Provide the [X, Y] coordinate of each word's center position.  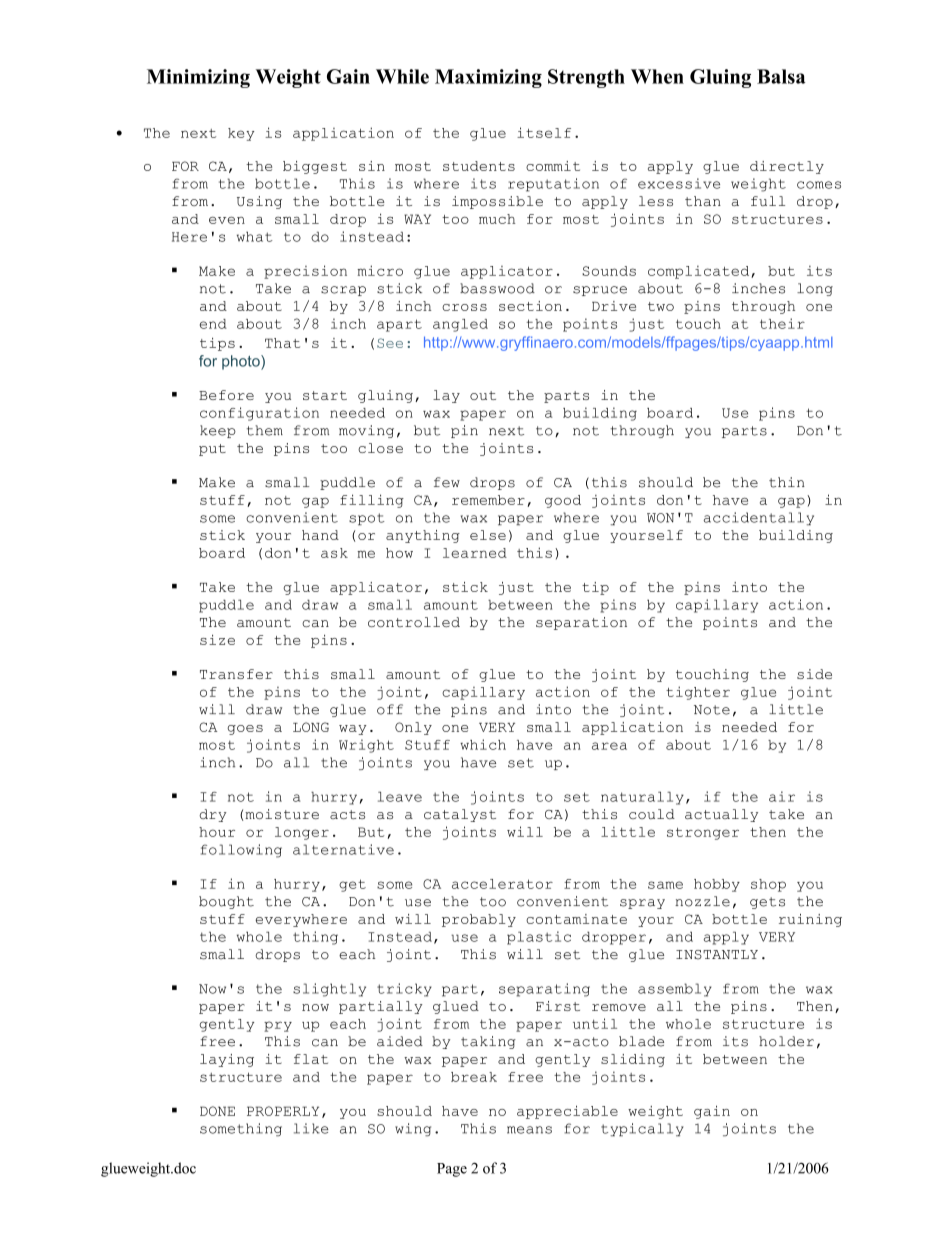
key [241, 134]
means [529, 1130]
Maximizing [488, 78]
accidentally [759, 519]
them [265, 430]
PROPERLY [283, 1111]
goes [245, 730]
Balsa [781, 76]
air [782, 796]
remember [488, 500]
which [483, 744]
